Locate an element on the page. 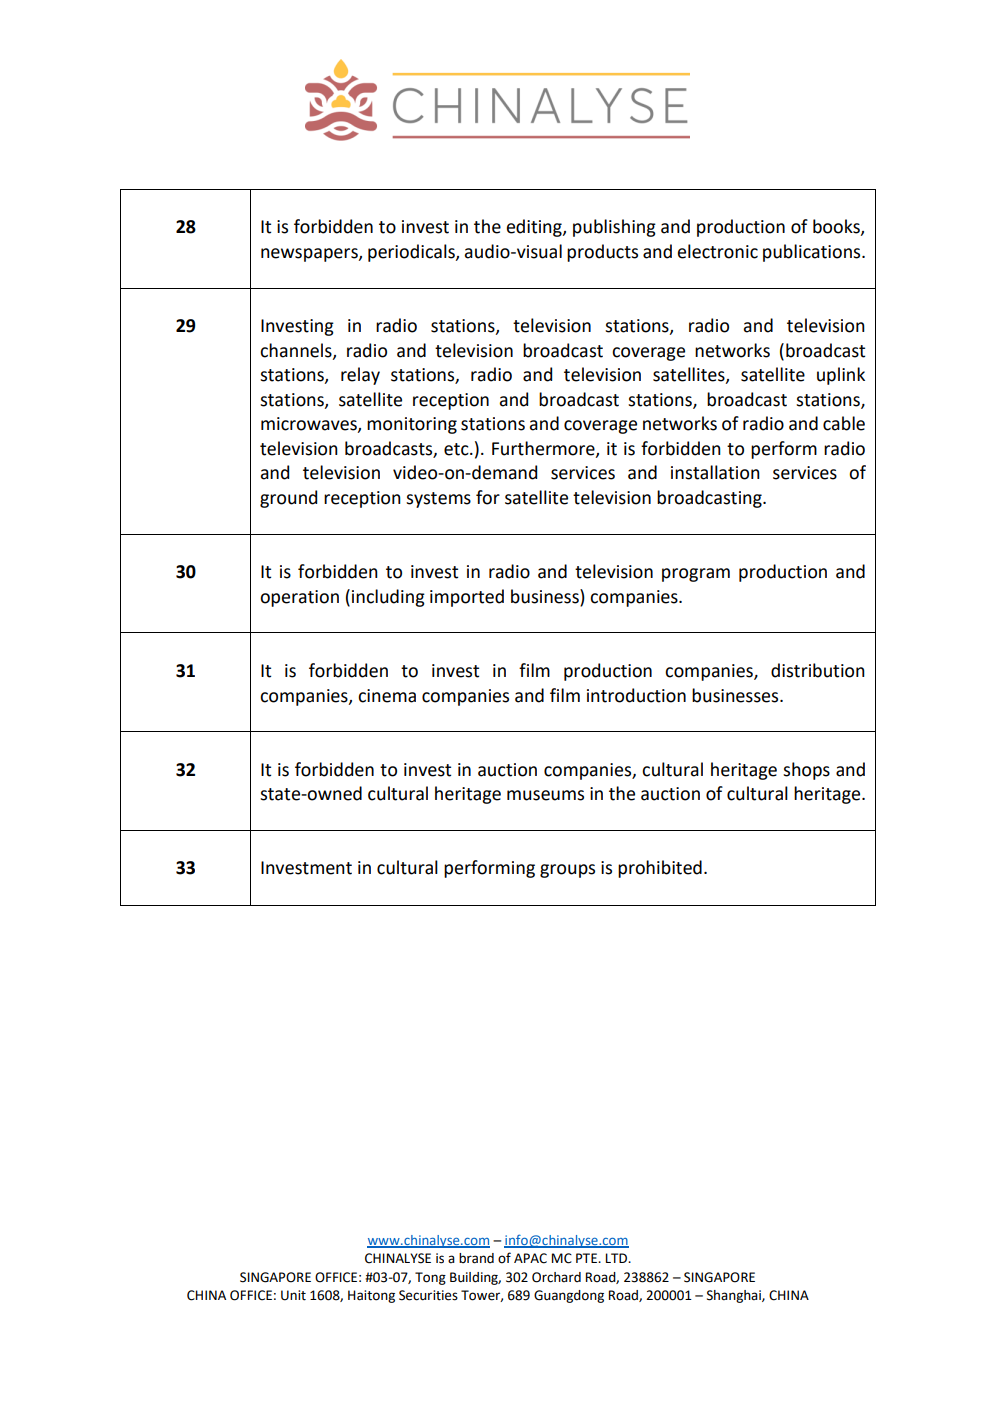 This page has width=996, height=1408. Furthermore is located at coordinates (544, 449).
